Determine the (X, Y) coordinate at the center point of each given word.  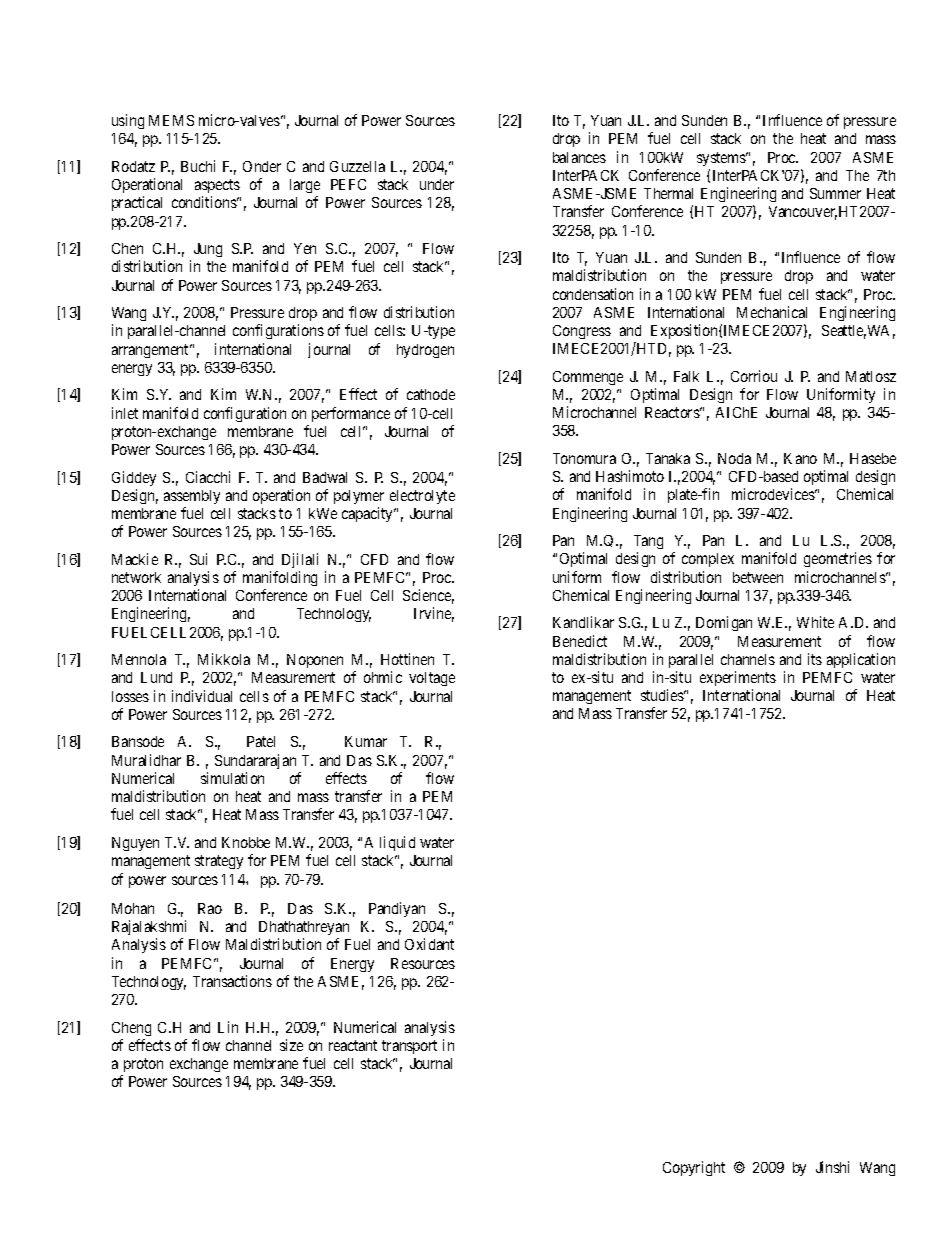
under (437, 184)
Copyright (694, 1168)
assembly (192, 497)
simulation (232, 778)
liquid (397, 843)
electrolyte (422, 497)
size (291, 1045)
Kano (800, 458)
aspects (217, 188)
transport (409, 1047)
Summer (835, 193)
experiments (738, 678)
